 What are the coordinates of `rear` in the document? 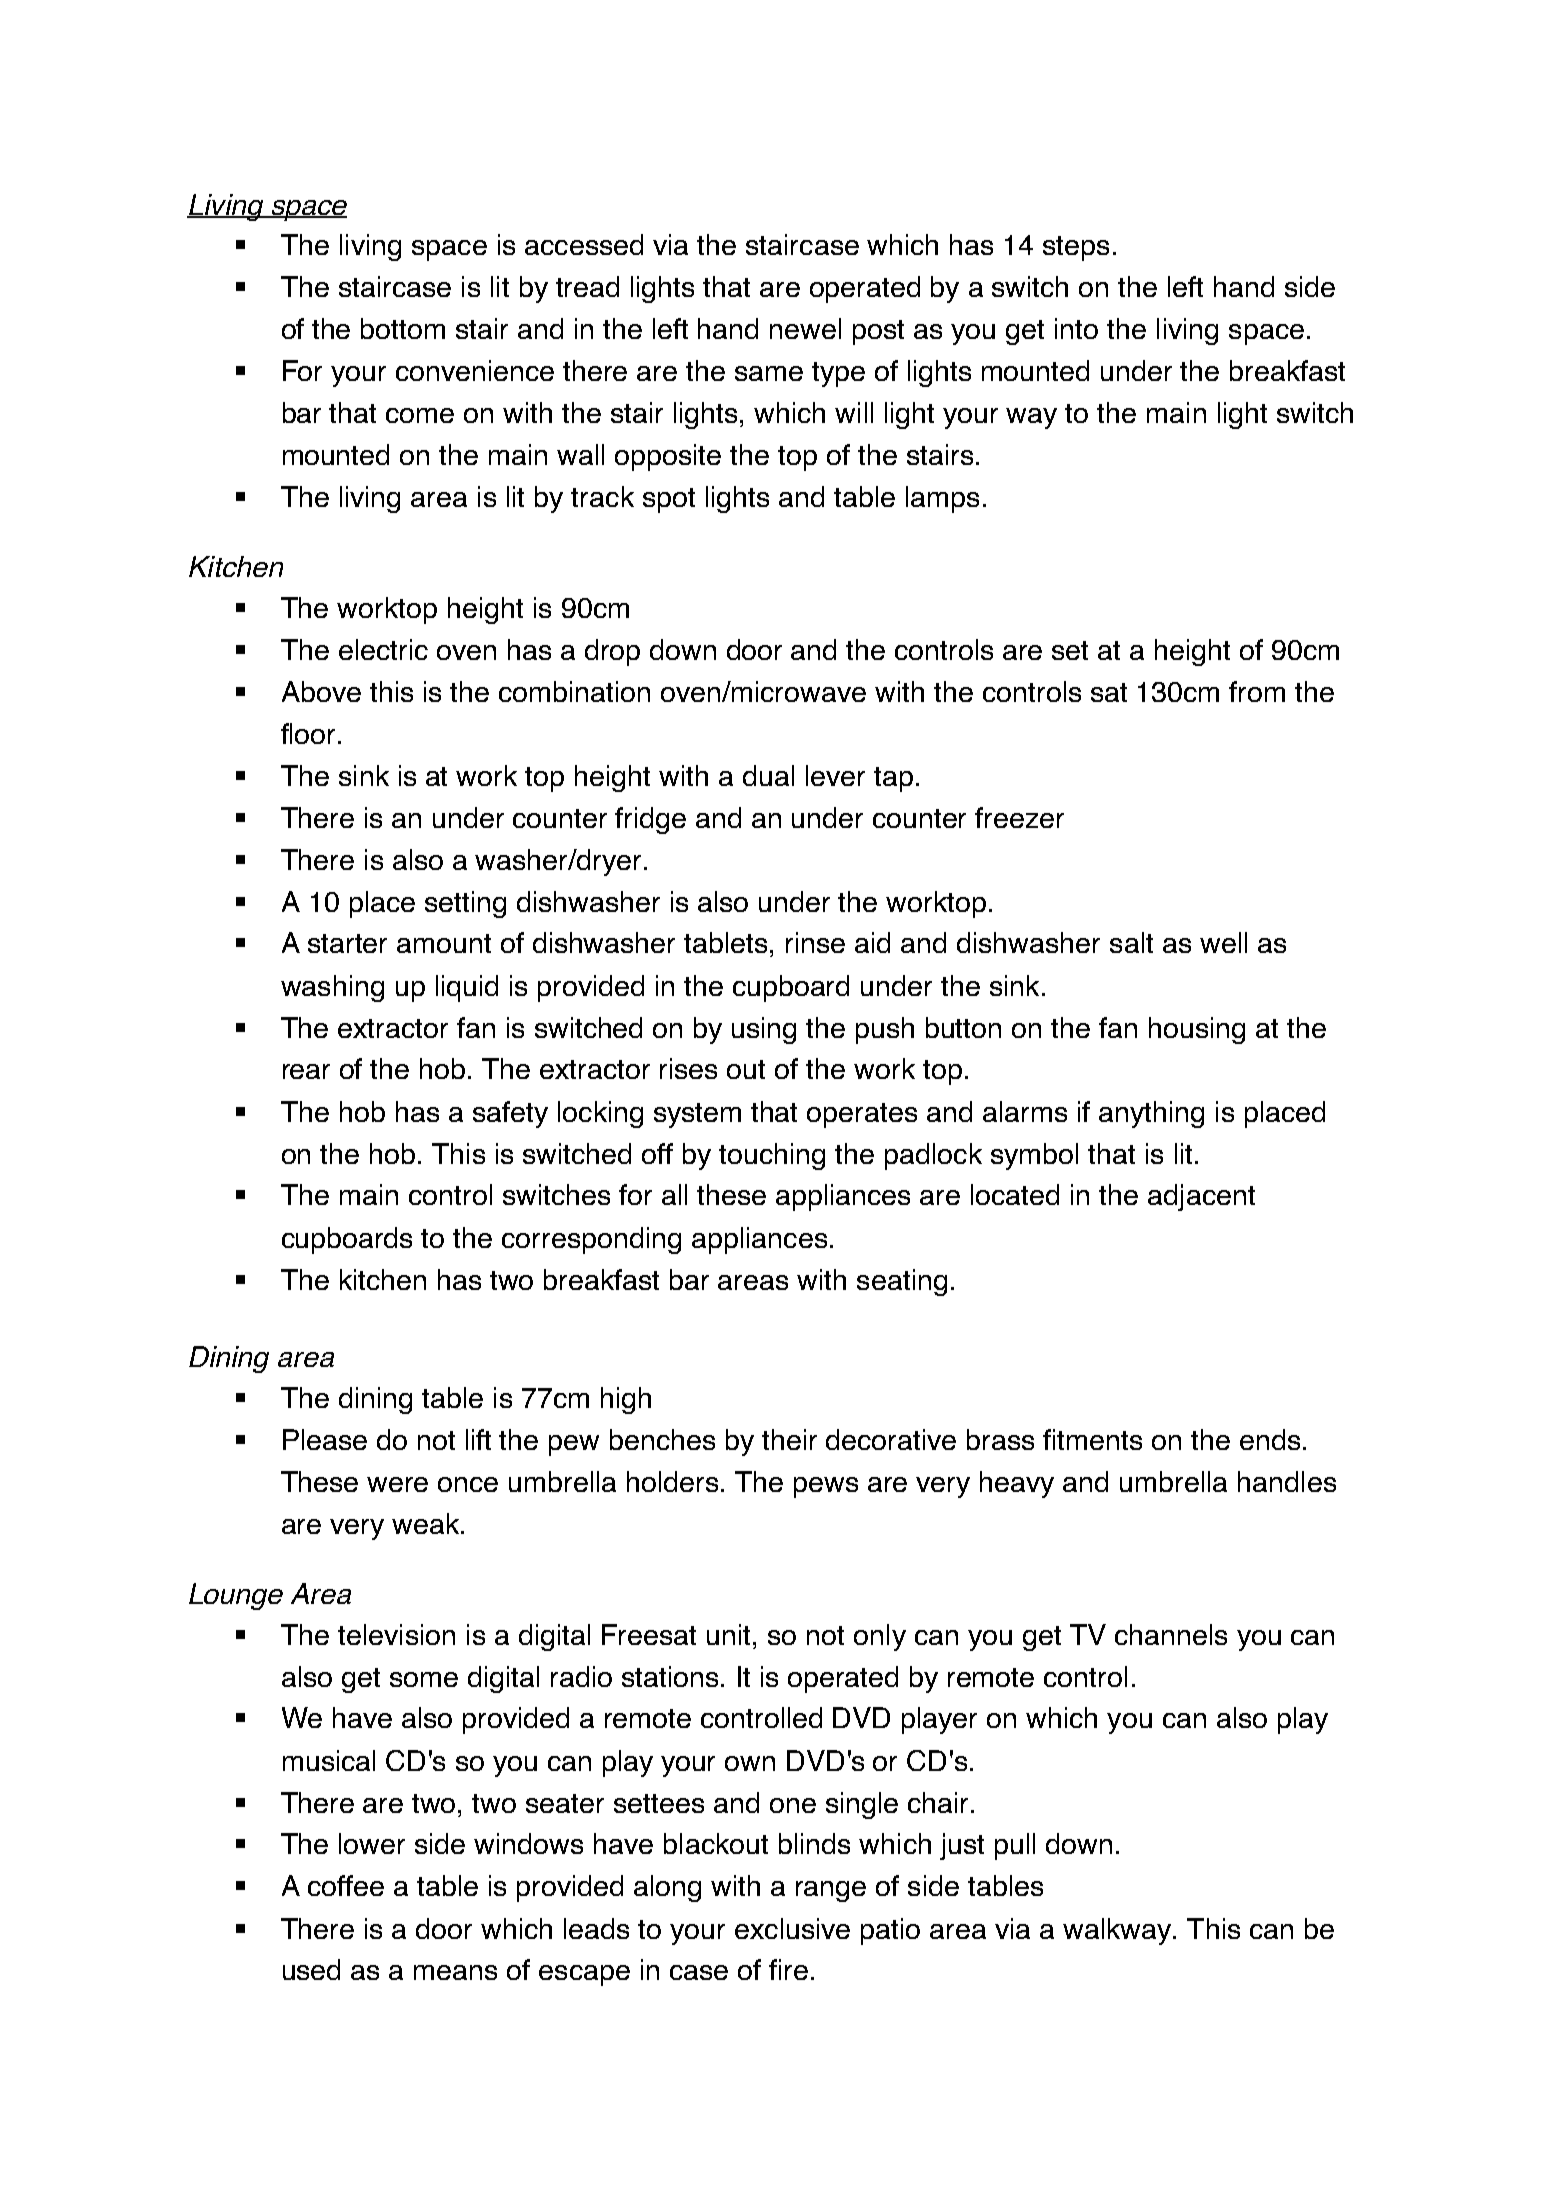 It's located at (306, 1071).
